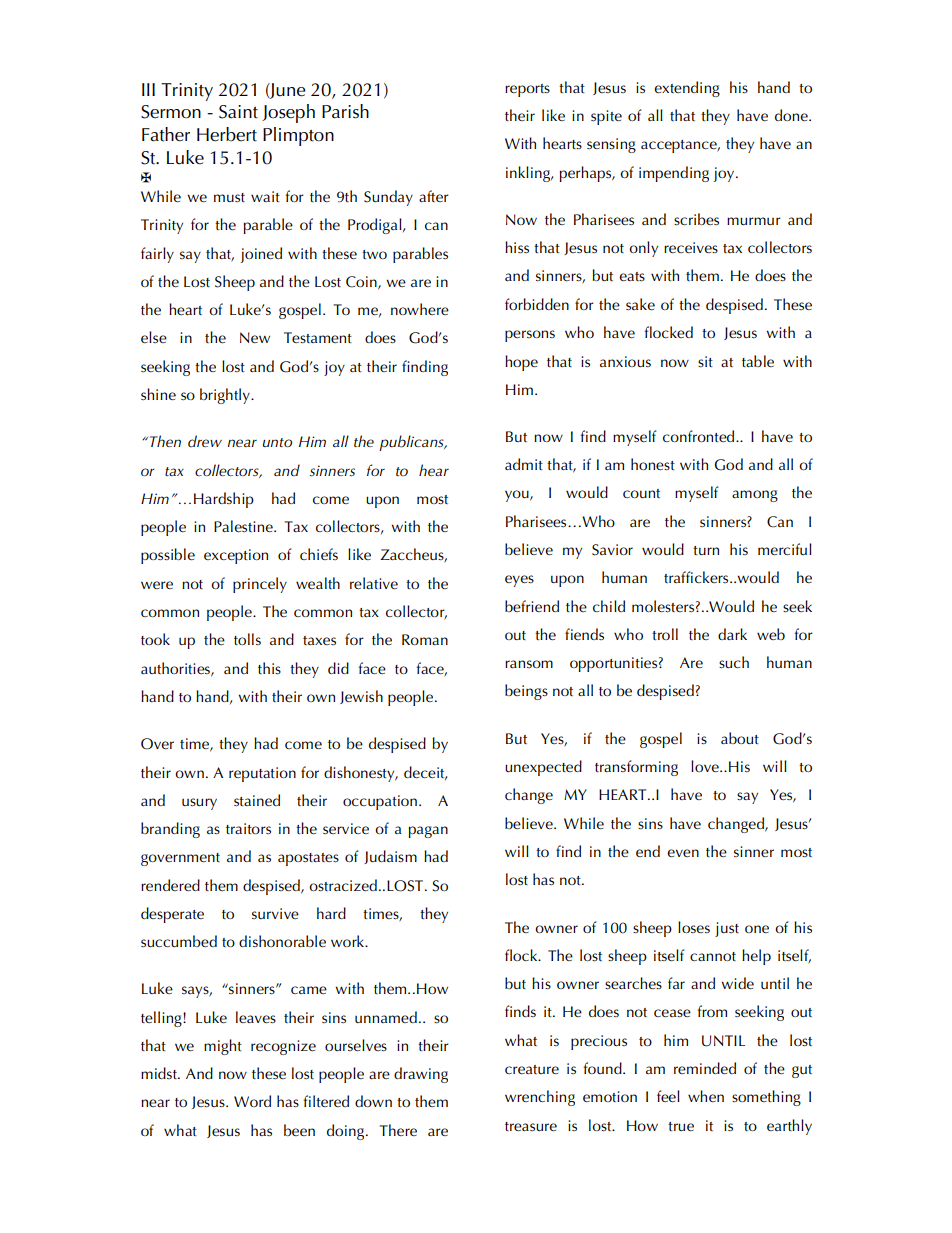 The width and height of the screenshot is (952, 1233). What do you see at coordinates (700, 436) in the screenshot?
I see `confronted` at bounding box center [700, 436].
